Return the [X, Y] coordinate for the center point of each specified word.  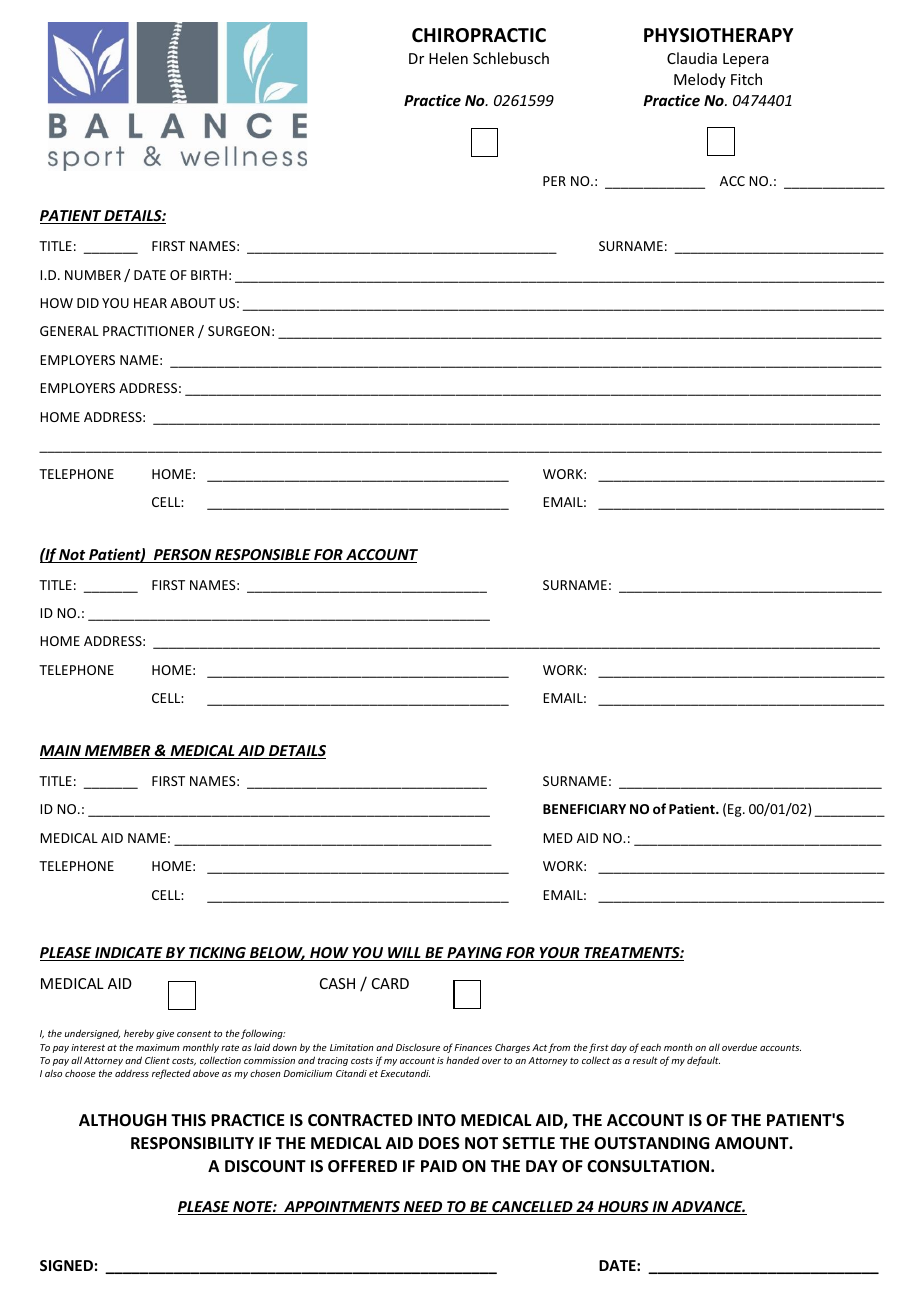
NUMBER [93, 275]
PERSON [182, 556]
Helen [448, 58]
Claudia [692, 58]
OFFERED [362, 1166]
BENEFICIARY [584, 809]
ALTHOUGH [123, 1120]
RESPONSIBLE [263, 556]
